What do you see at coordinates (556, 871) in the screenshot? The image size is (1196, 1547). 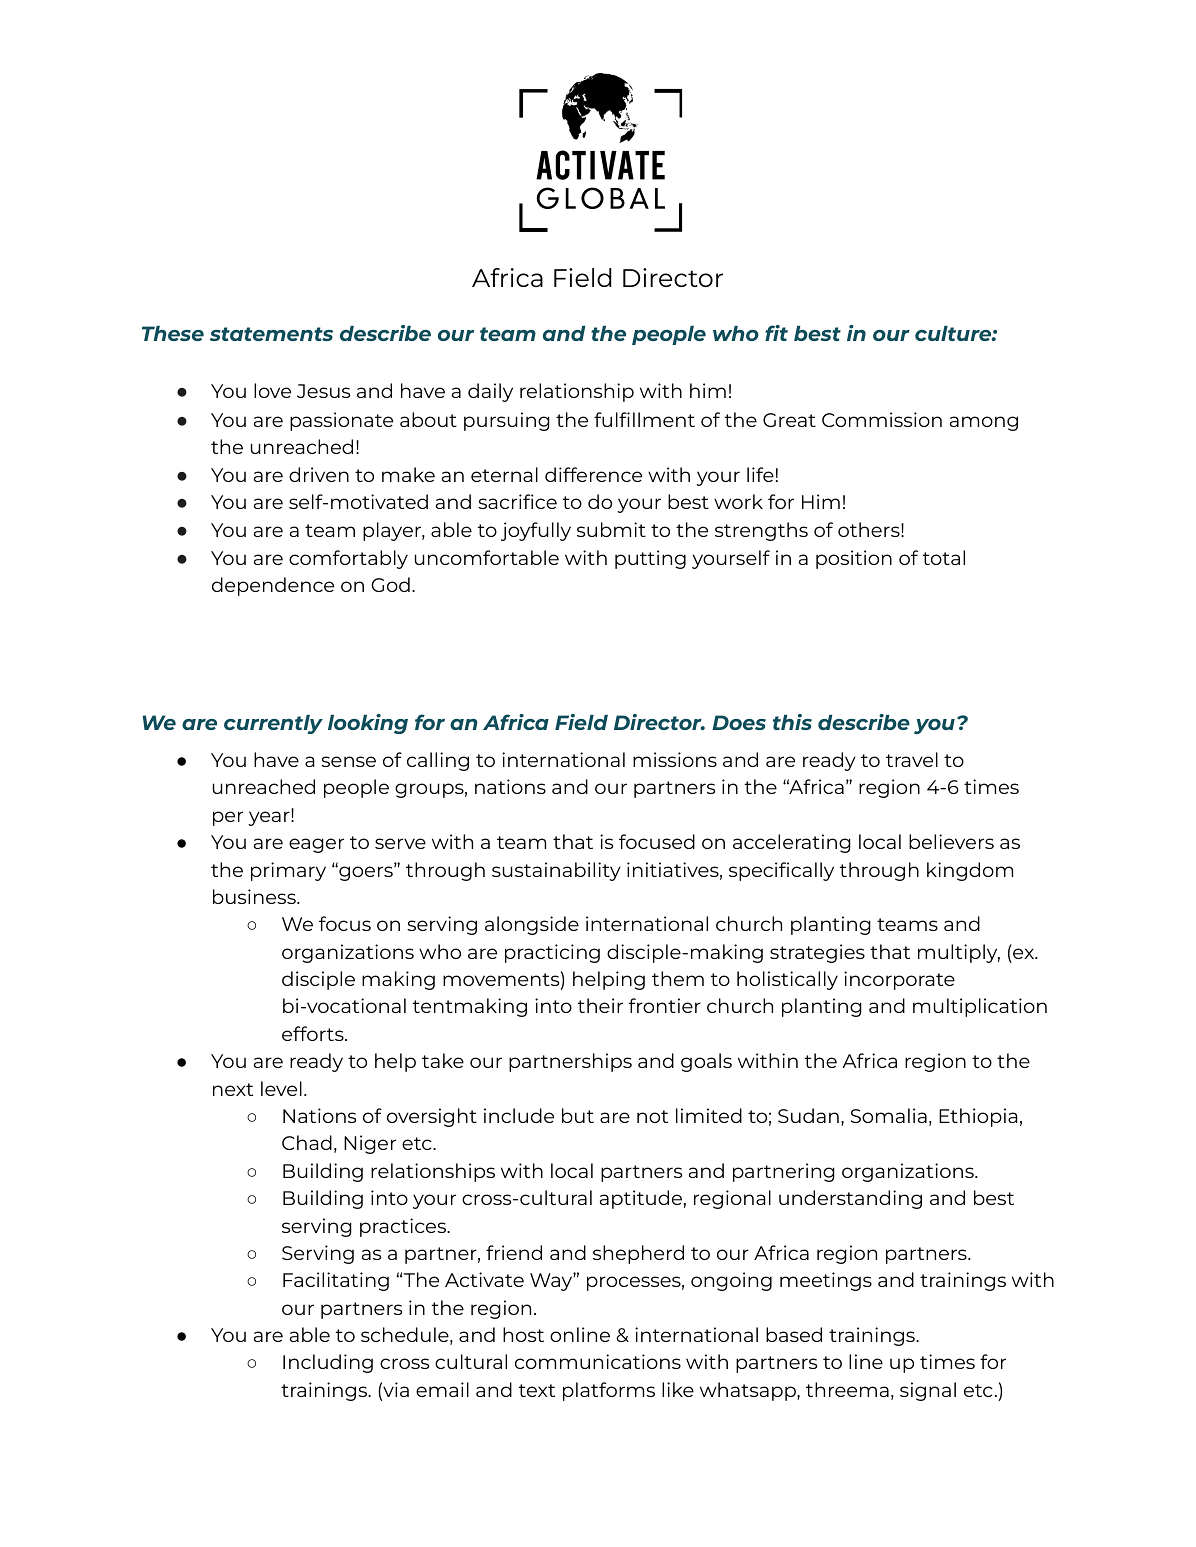 I see `sustainability` at bounding box center [556, 871].
